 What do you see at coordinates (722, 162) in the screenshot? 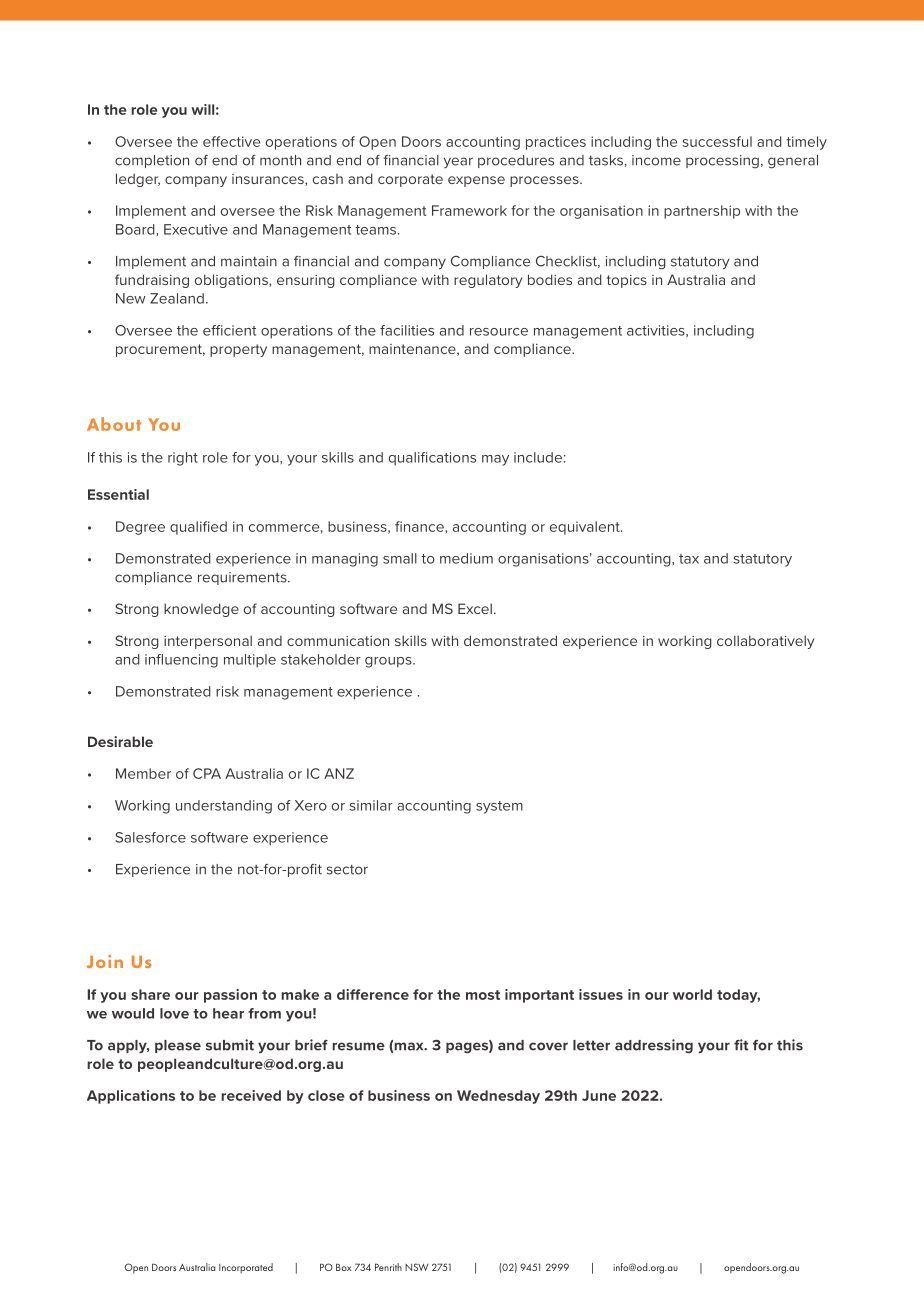
I see `processing` at bounding box center [722, 162].
